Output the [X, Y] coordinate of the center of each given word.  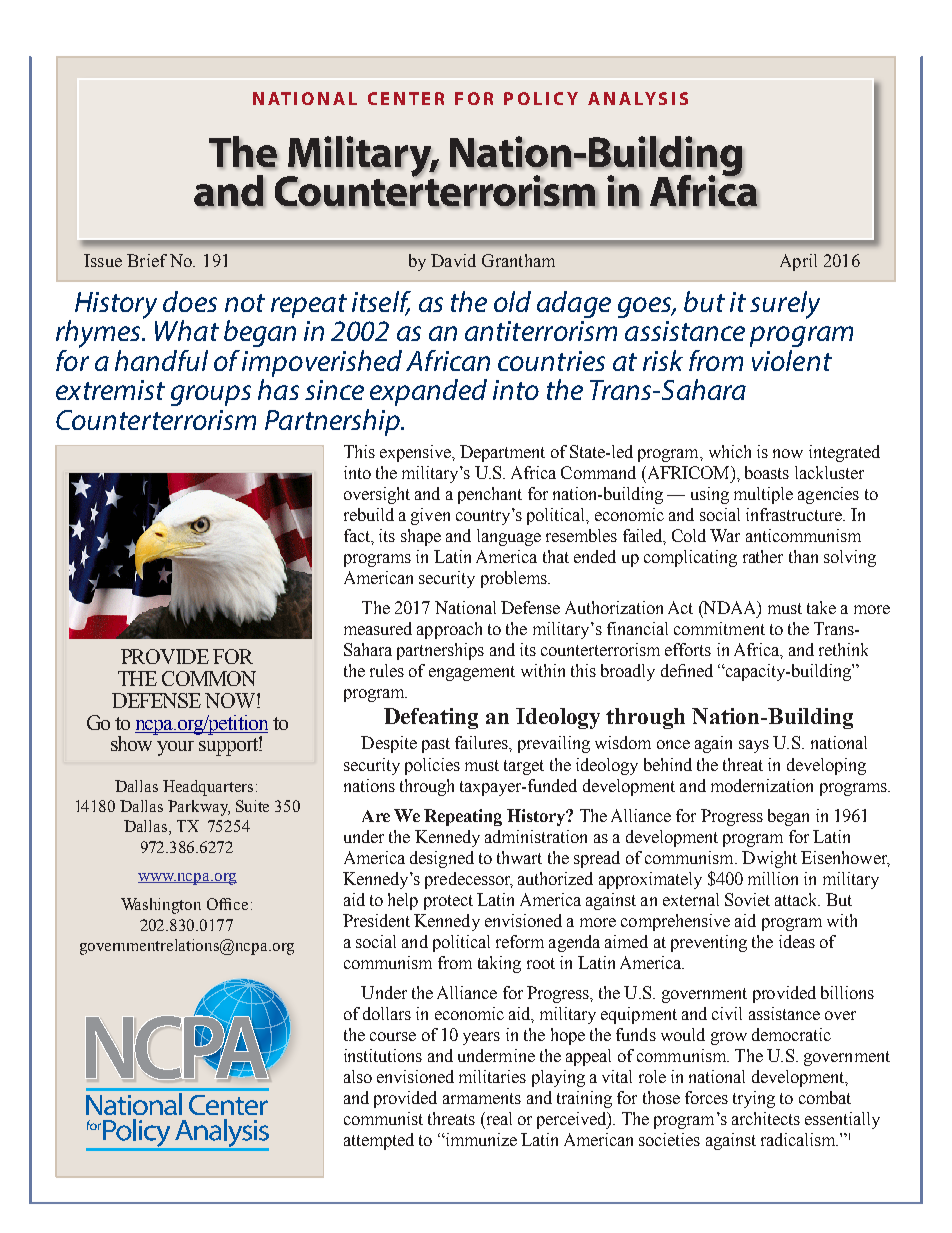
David [453, 260]
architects [766, 1118]
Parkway [199, 808]
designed [442, 859]
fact [358, 535]
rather [763, 556]
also [358, 1076]
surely [785, 305]
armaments [482, 1098]
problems [515, 579]
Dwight [769, 859]
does [190, 301]
